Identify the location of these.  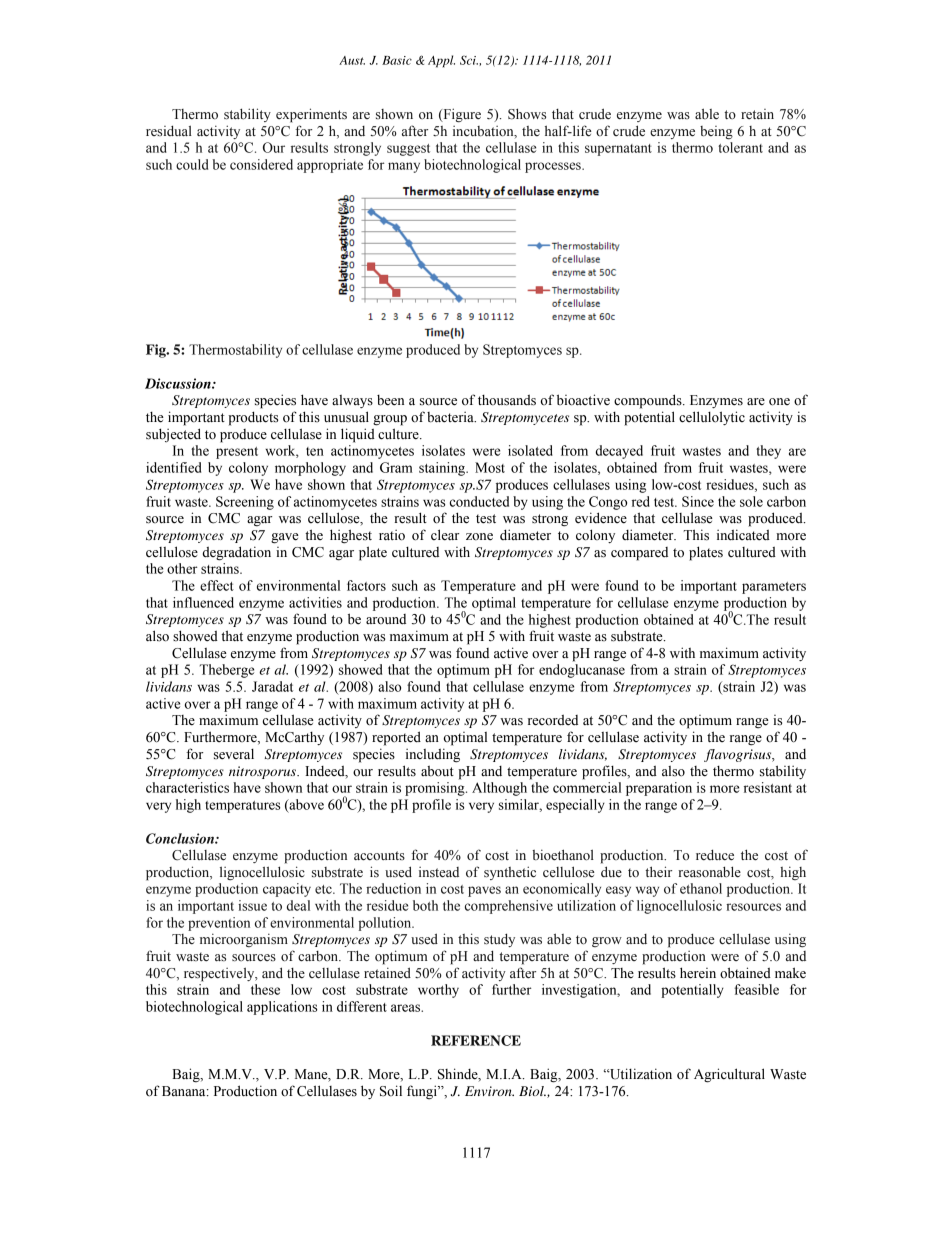
(265, 989).
